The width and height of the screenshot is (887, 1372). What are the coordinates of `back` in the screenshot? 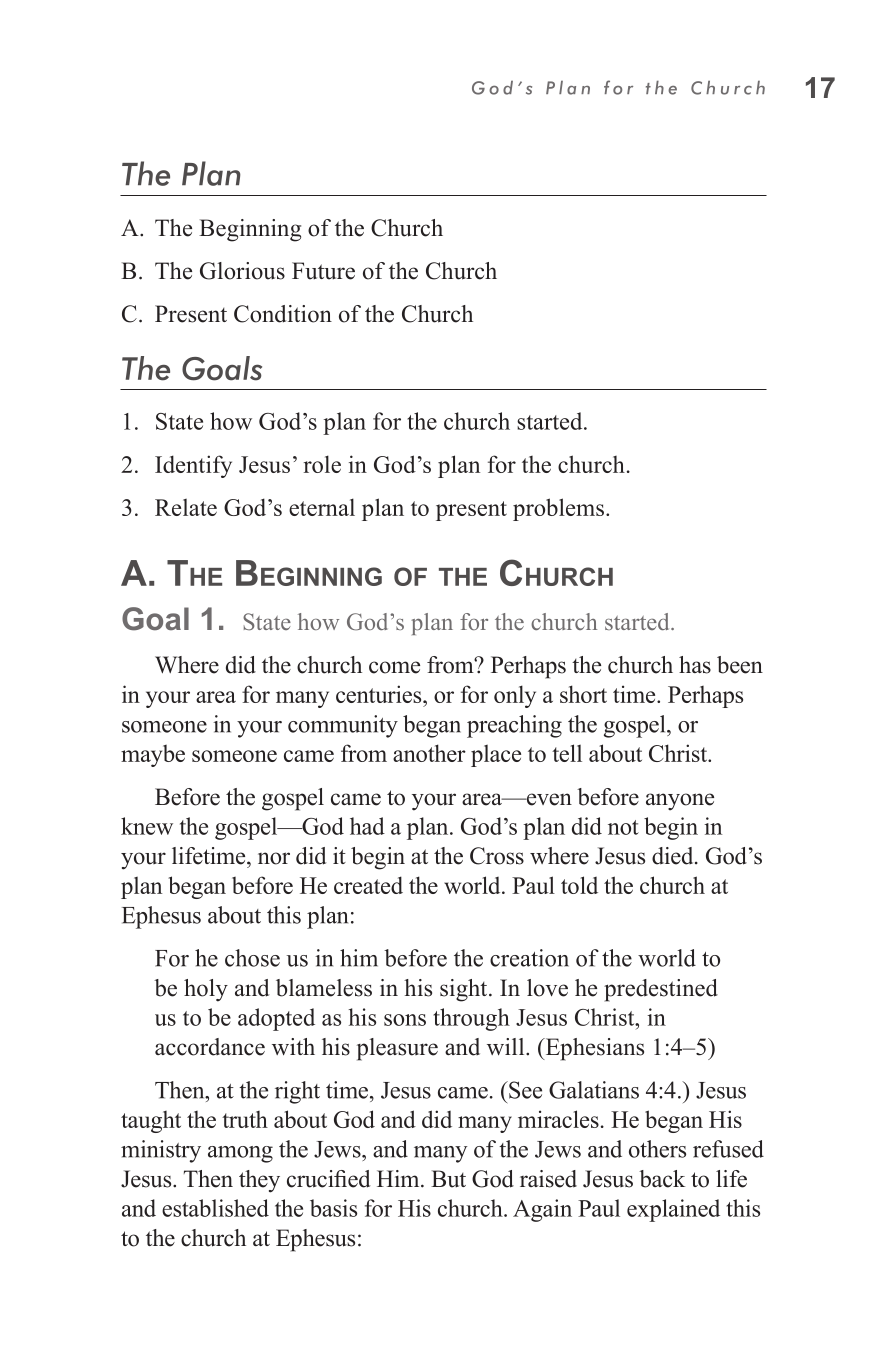 It's located at (662, 1179).
